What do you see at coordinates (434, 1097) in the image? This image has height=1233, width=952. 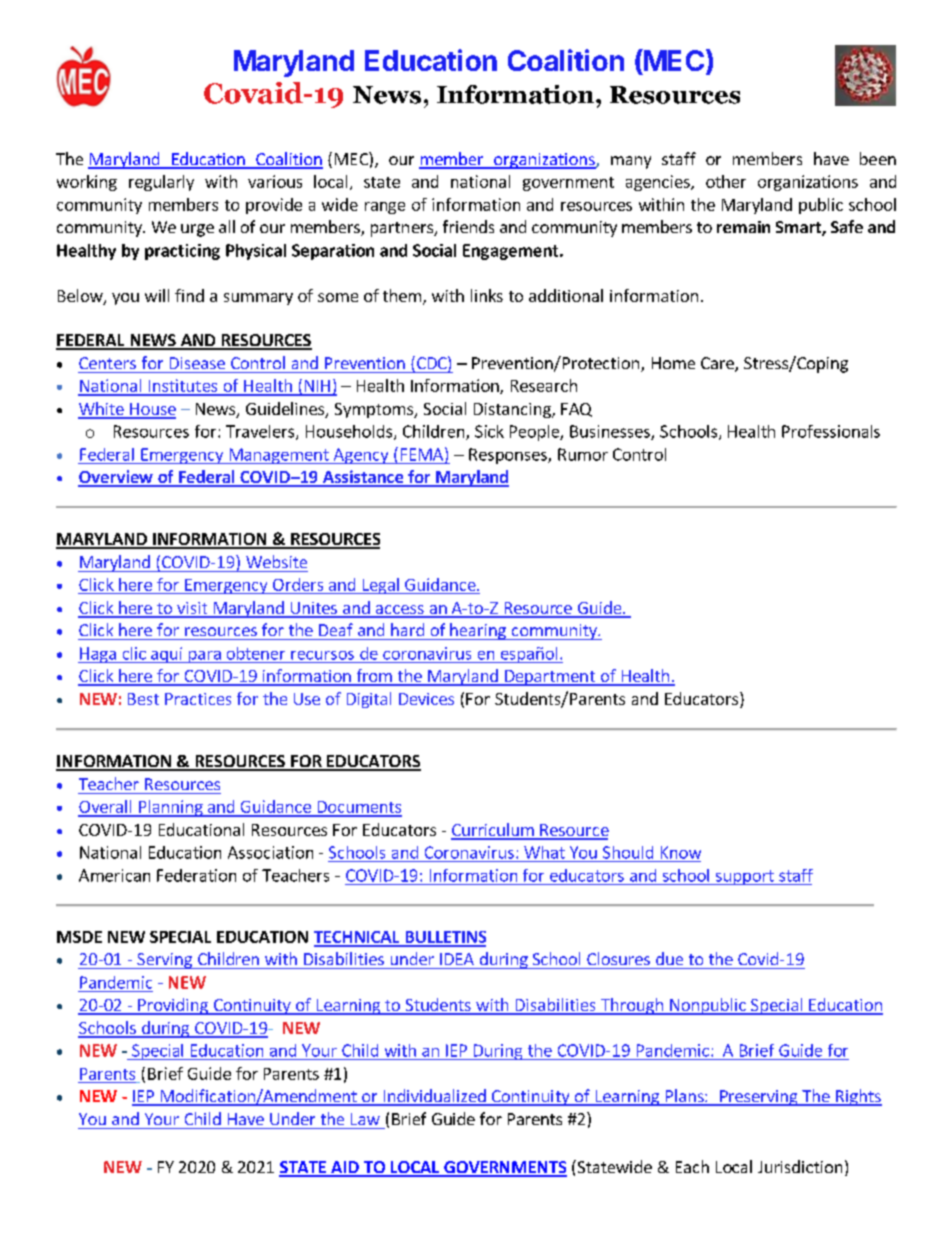 I see `Individualized` at bounding box center [434, 1097].
